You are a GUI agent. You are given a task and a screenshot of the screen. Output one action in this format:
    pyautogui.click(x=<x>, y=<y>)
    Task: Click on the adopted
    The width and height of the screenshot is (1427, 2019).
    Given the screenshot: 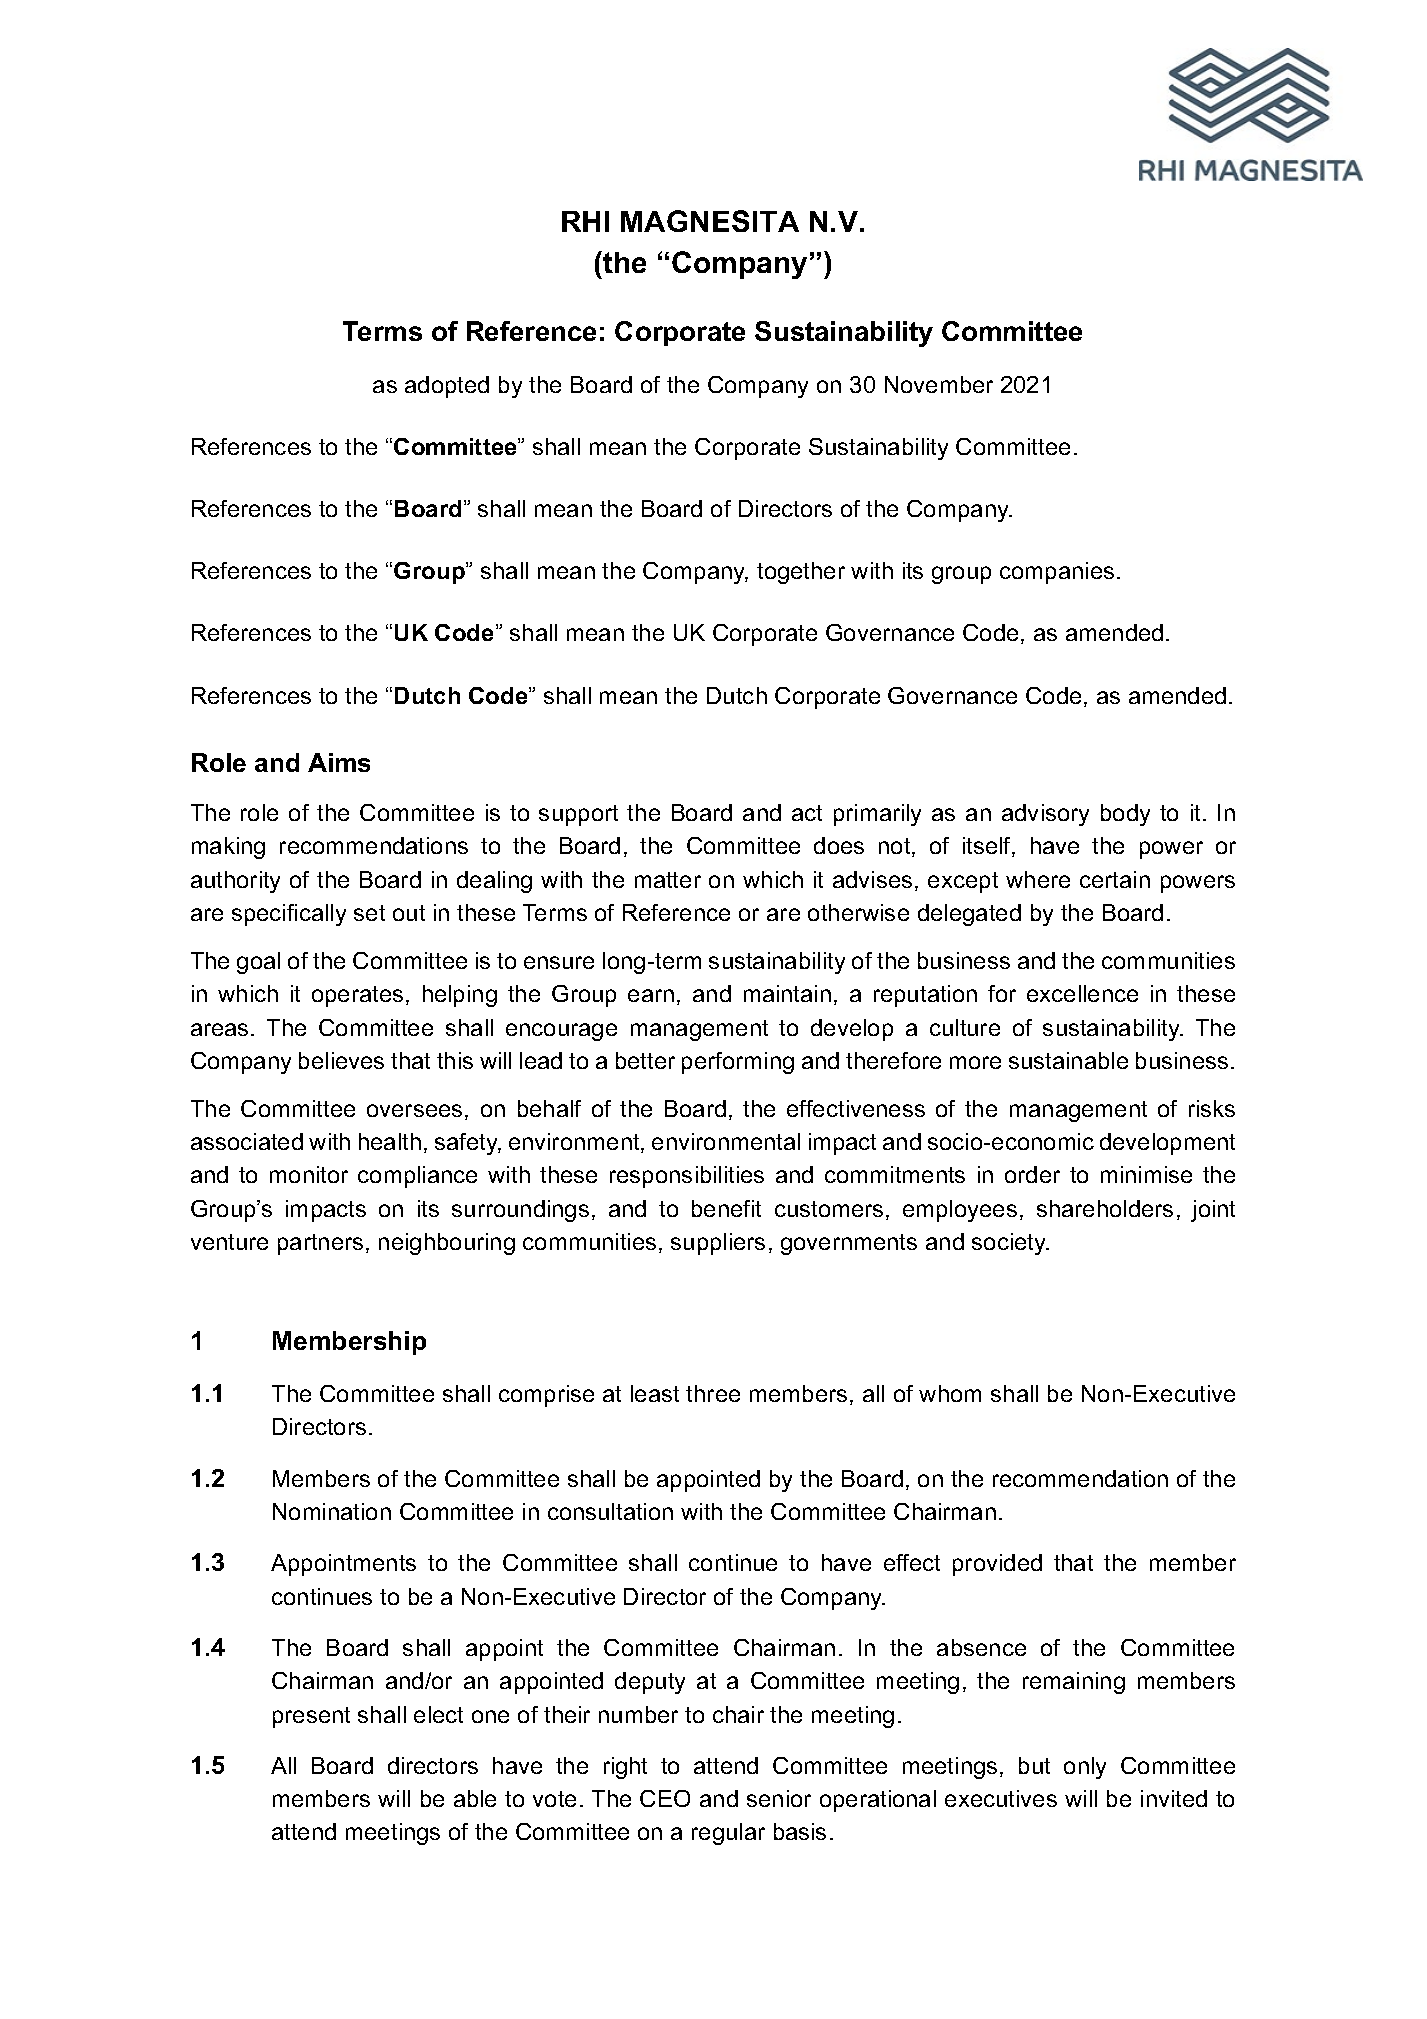 What is the action you would take?
    pyautogui.click(x=447, y=387)
